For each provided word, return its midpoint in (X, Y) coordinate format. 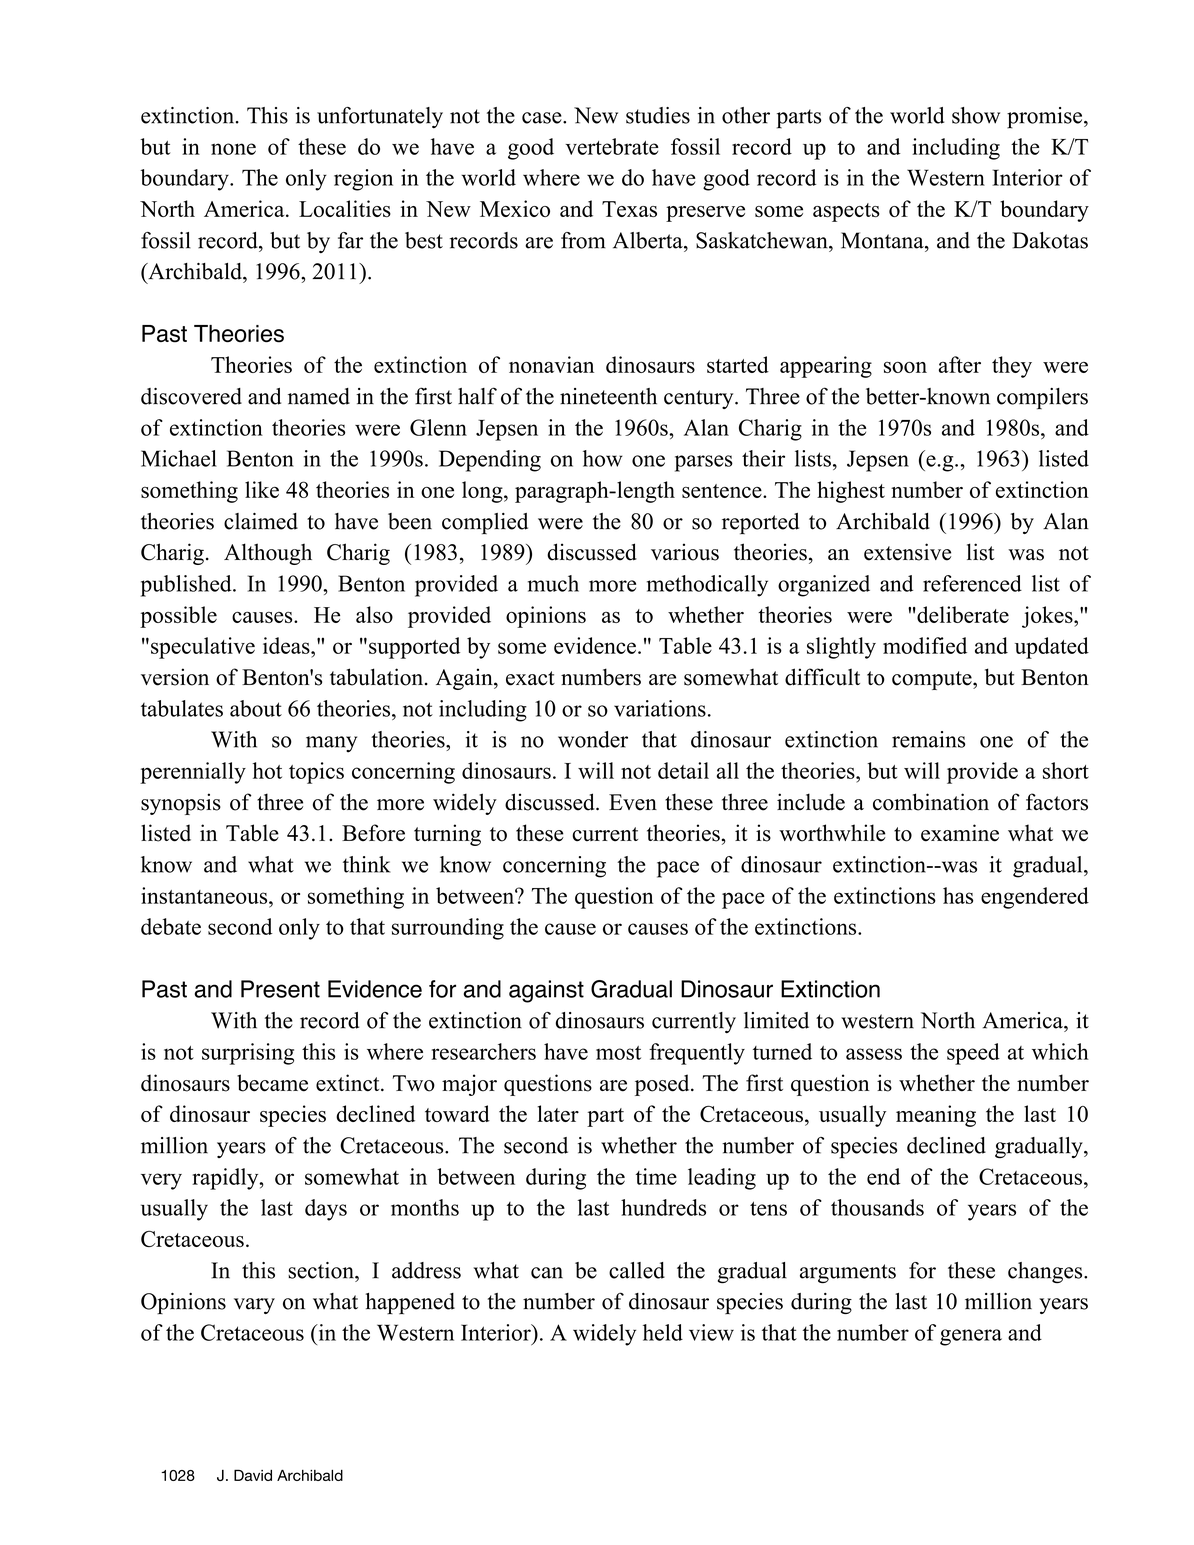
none (233, 149)
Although (268, 554)
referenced (972, 583)
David (253, 1475)
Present (280, 989)
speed (973, 1054)
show (976, 115)
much (553, 583)
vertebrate (612, 146)
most (618, 1053)
